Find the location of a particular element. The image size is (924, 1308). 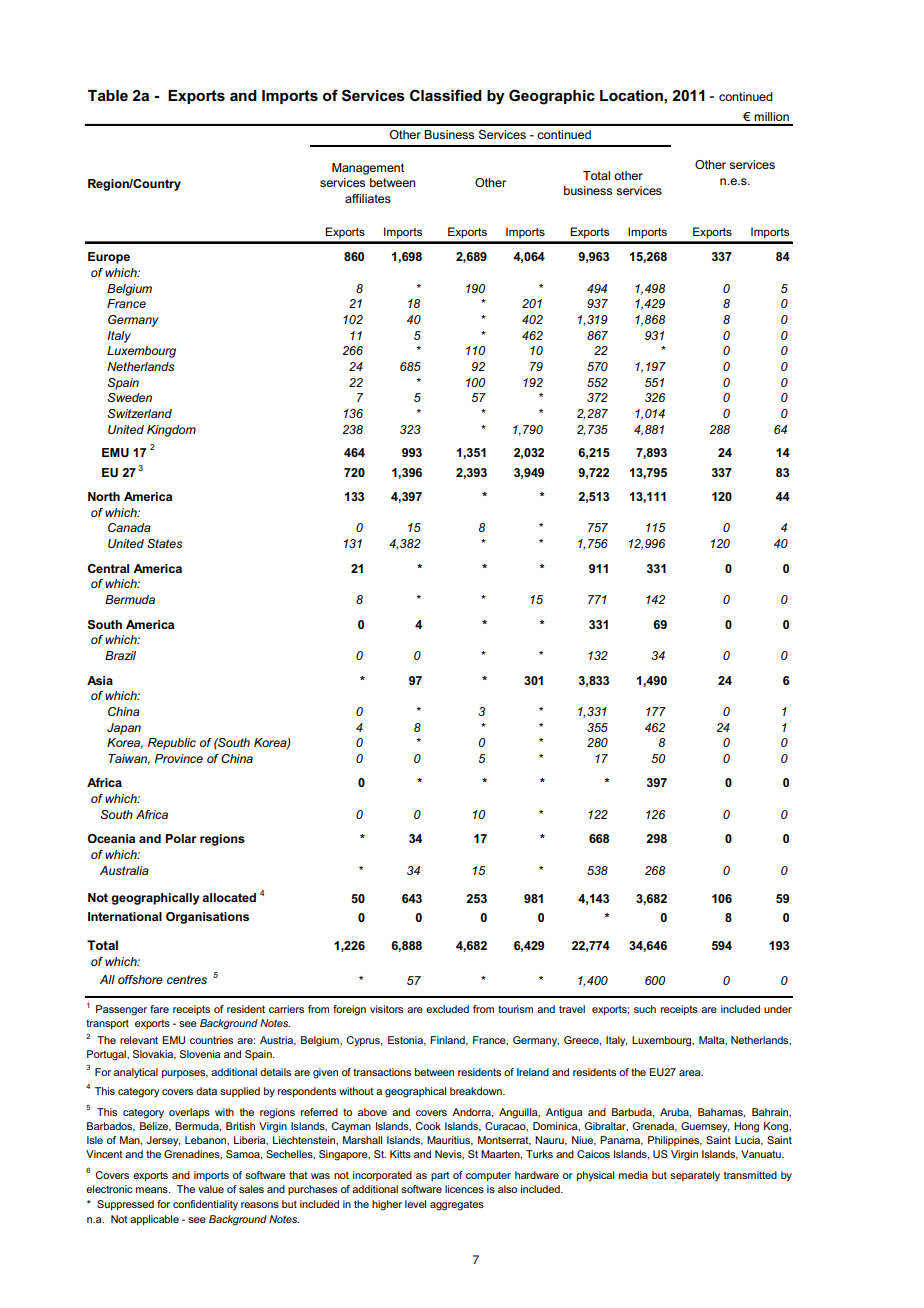

million is located at coordinates (771, 116).
